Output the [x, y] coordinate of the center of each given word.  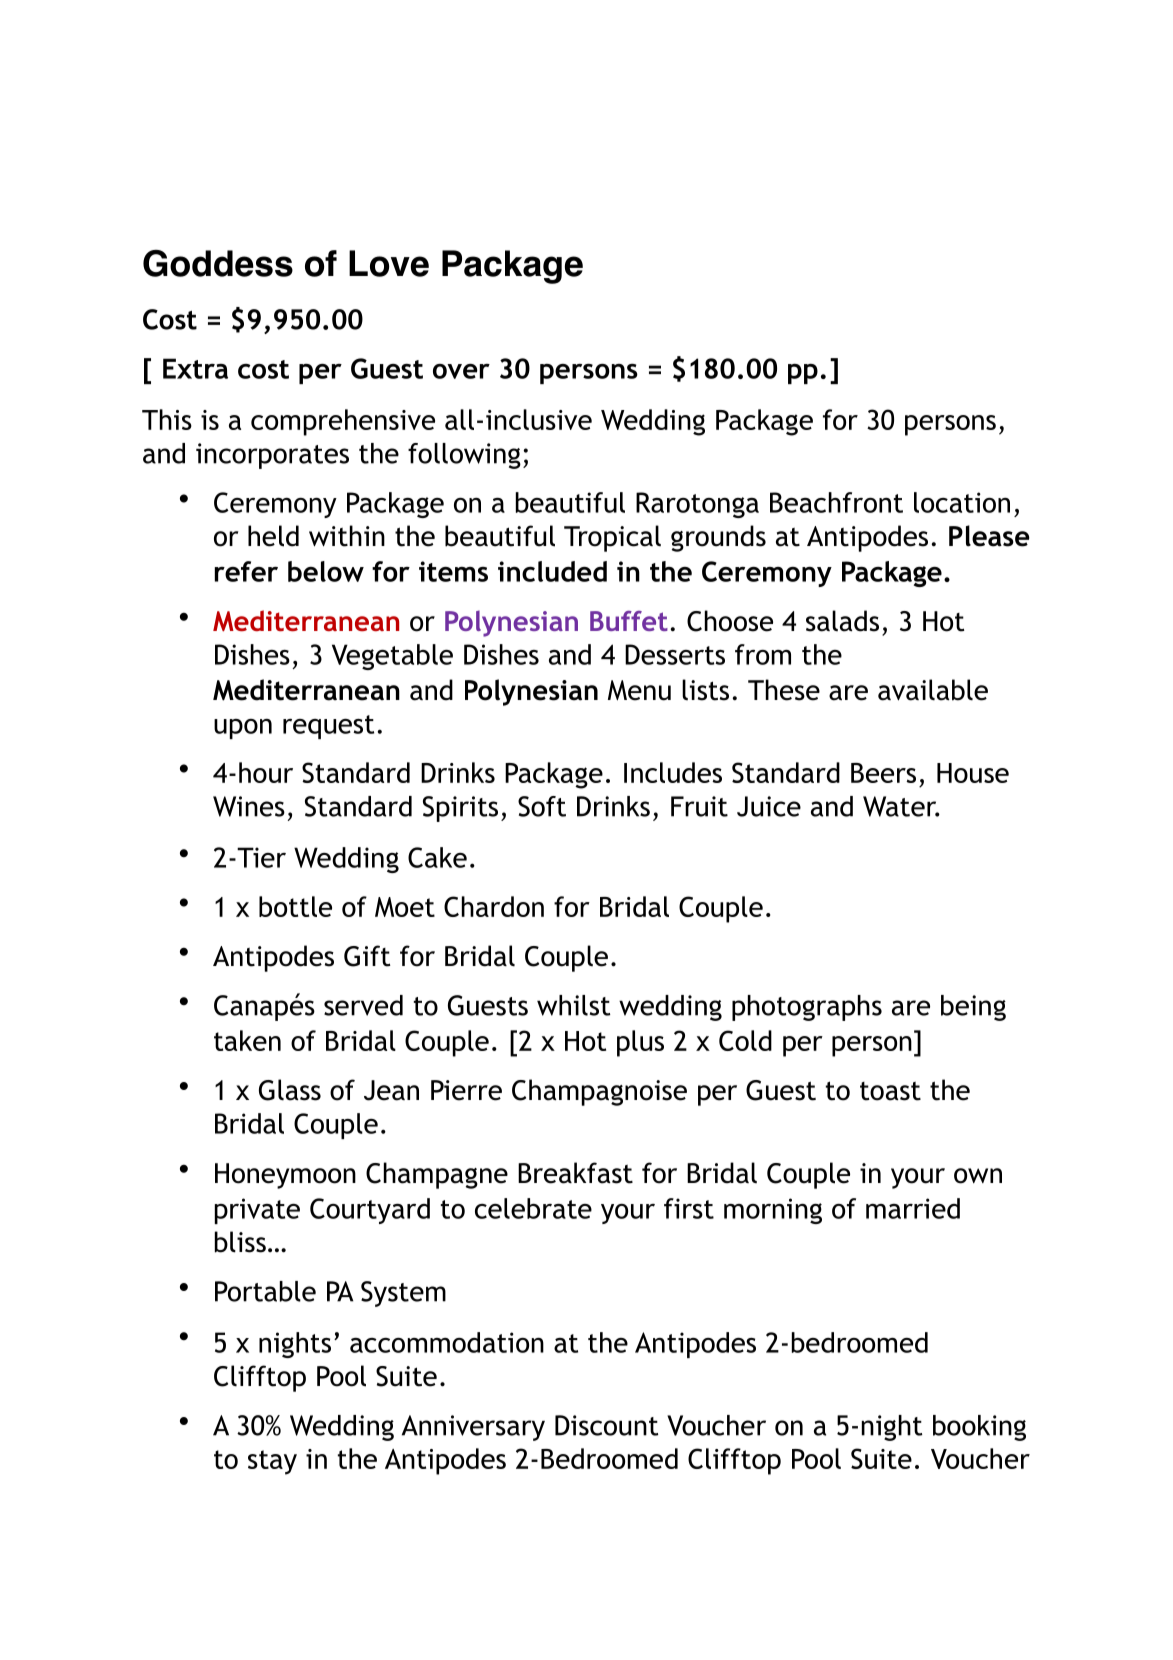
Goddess [218, 263]
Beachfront [836, 502]
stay [272, 1462]
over [461, 371]
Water [901, 806]
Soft [542, 806]
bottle [295, 906]
